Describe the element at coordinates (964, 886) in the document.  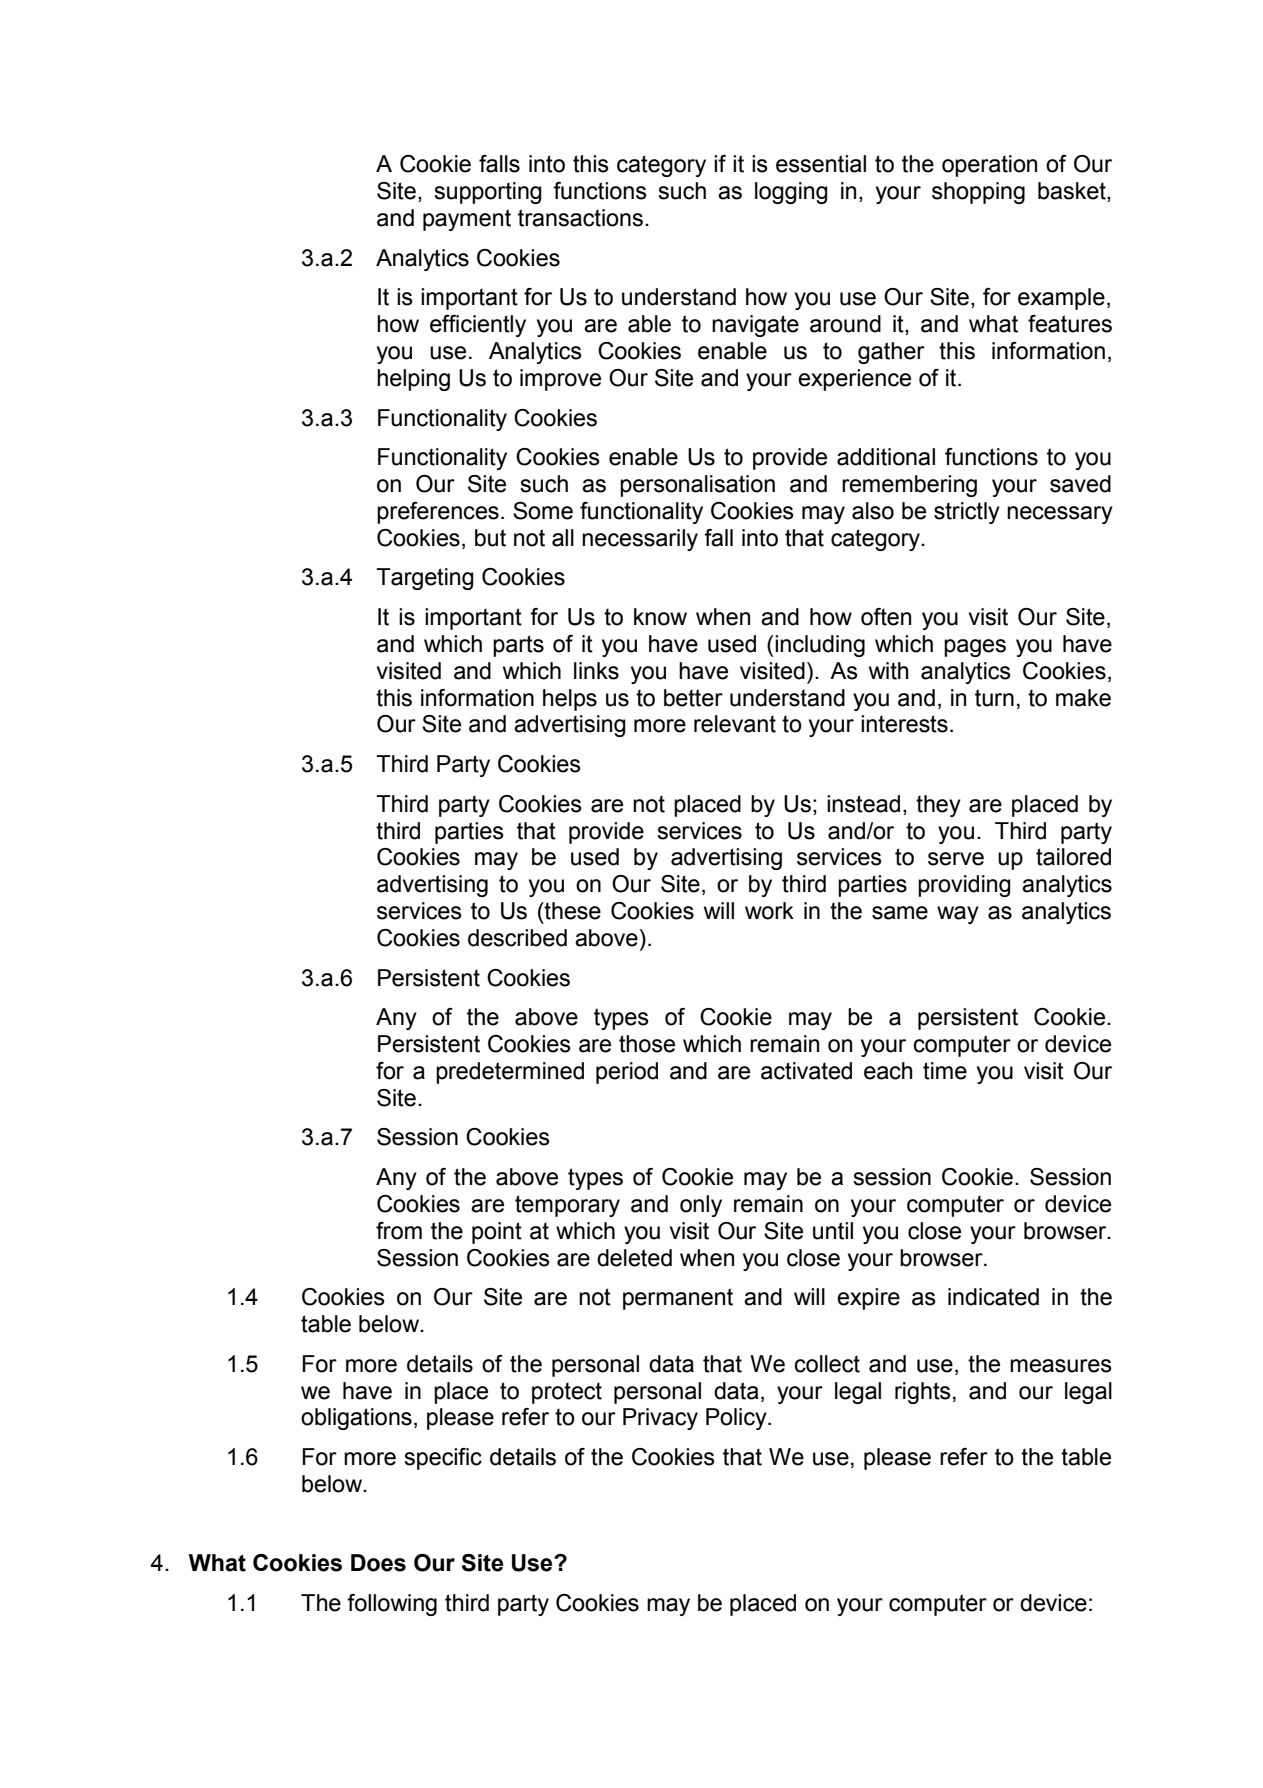
I see `providing` at that location.
